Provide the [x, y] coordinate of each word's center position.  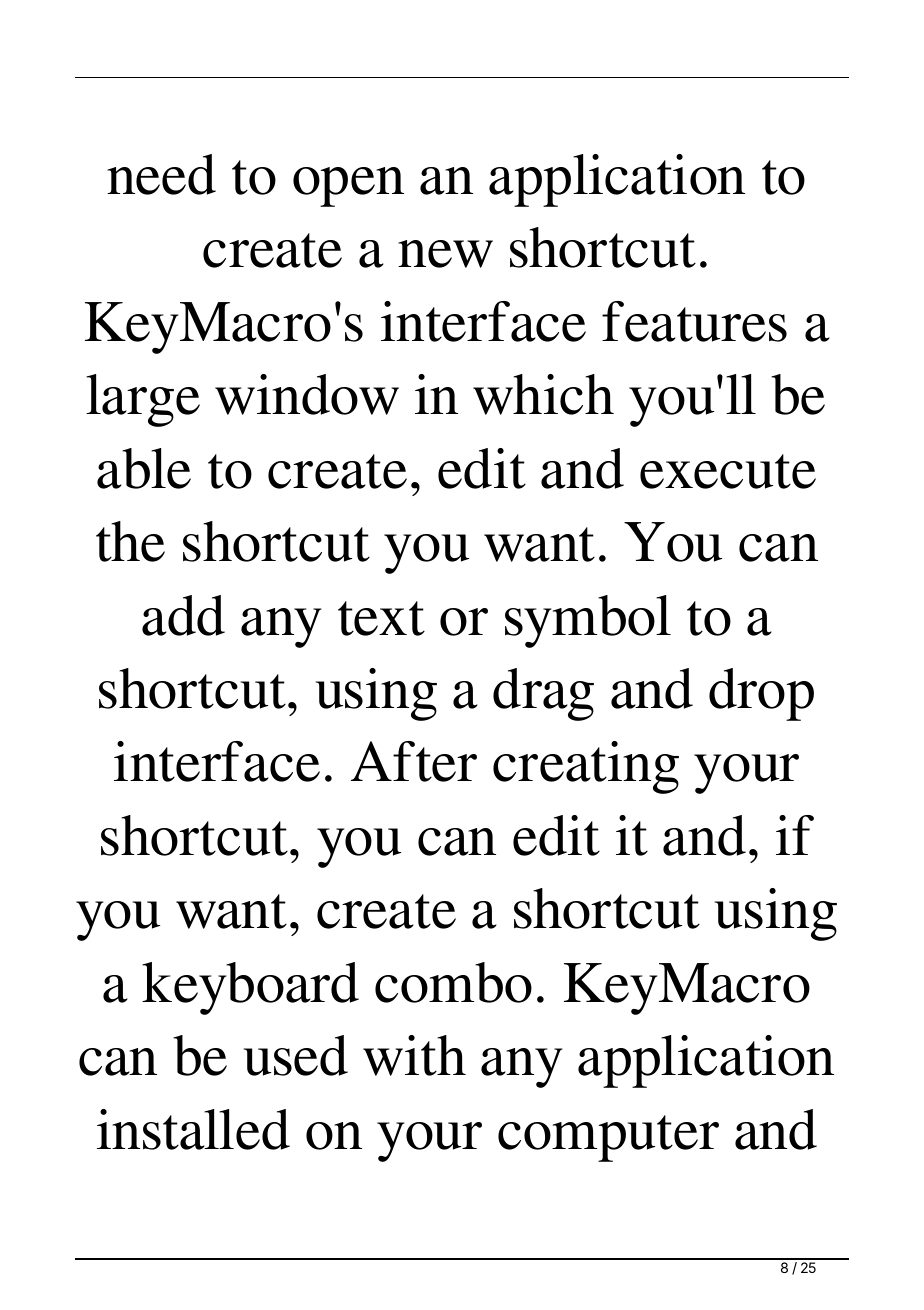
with [414, 1055]
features [694, 321]
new [445, 254]
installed [193, 1129]
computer [608, 1138]
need [161, 174]
